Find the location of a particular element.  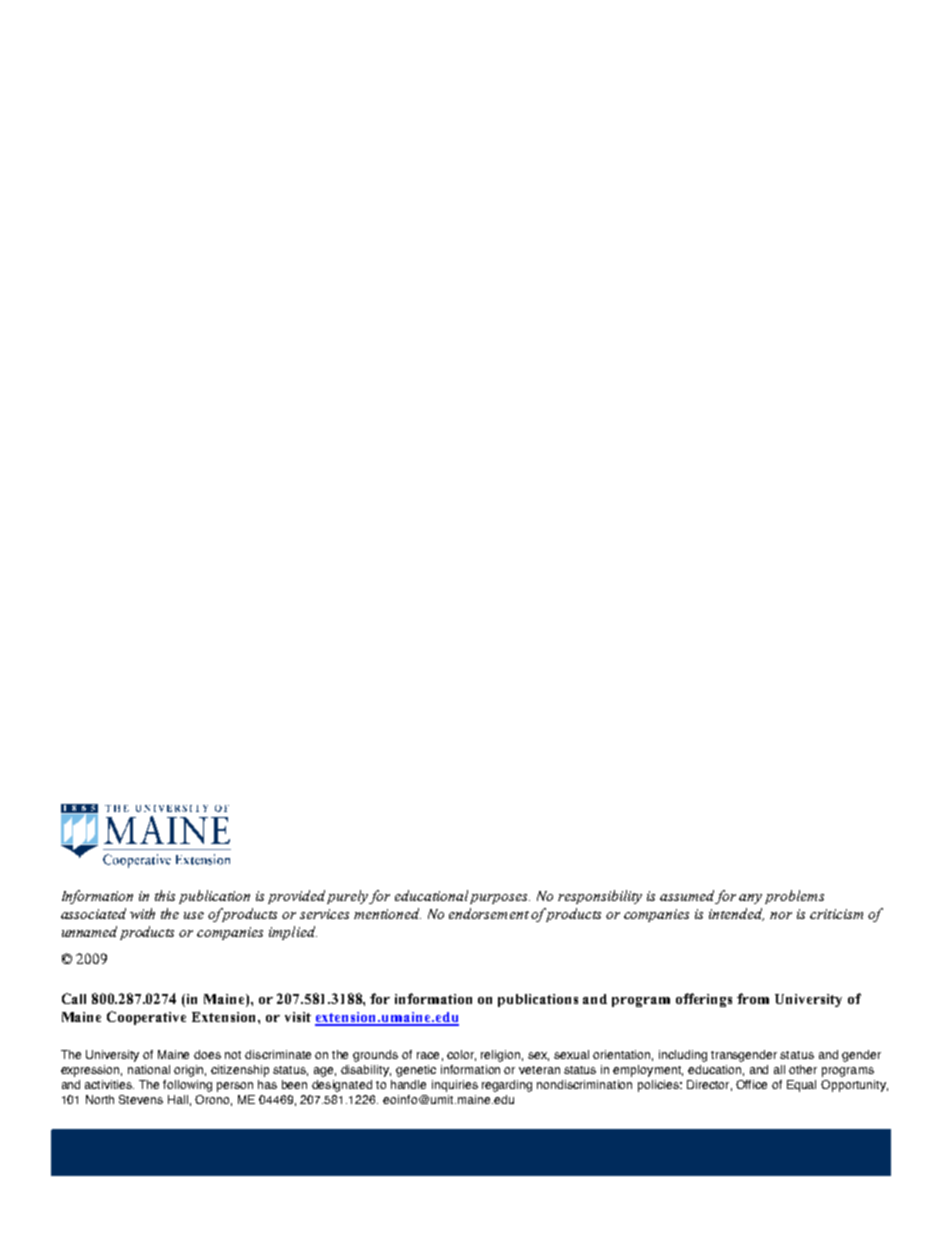

this is located at coordinates (165, 895).
